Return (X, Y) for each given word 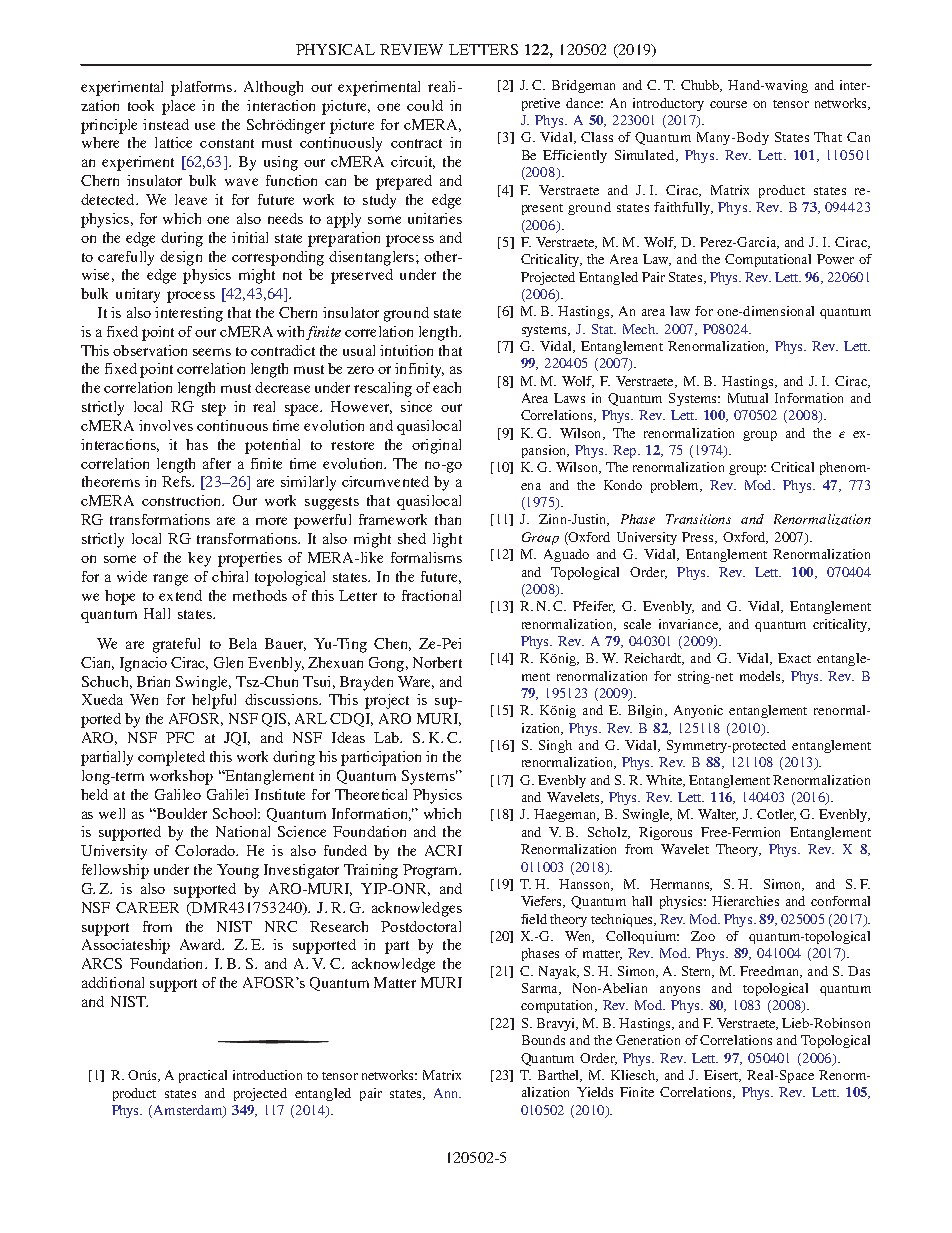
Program (432, 871)
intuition (406, 350)
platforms (203, 88)
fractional (431, 595)
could (425, 105)
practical (203, 1076)
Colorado (206, 850)
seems (212, 352)
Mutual (748, 398)
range (170, 580)
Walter (718, 815)
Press (699, 538)
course (728, 104)
